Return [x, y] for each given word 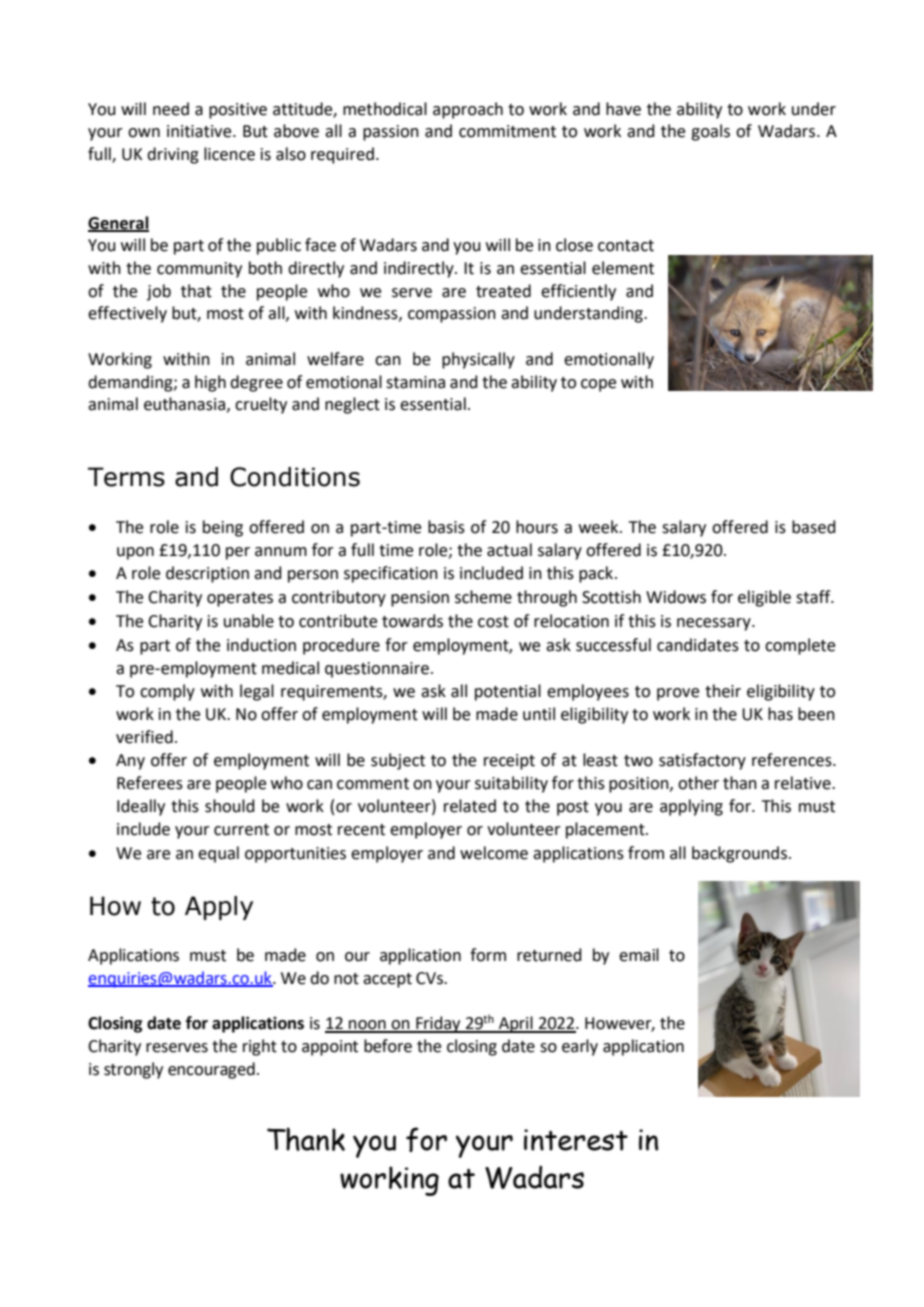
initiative [200, 131]
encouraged [211, 1070]
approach [468, 110]
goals [710, 132]
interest [576, 1140]
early [580, 1047]
